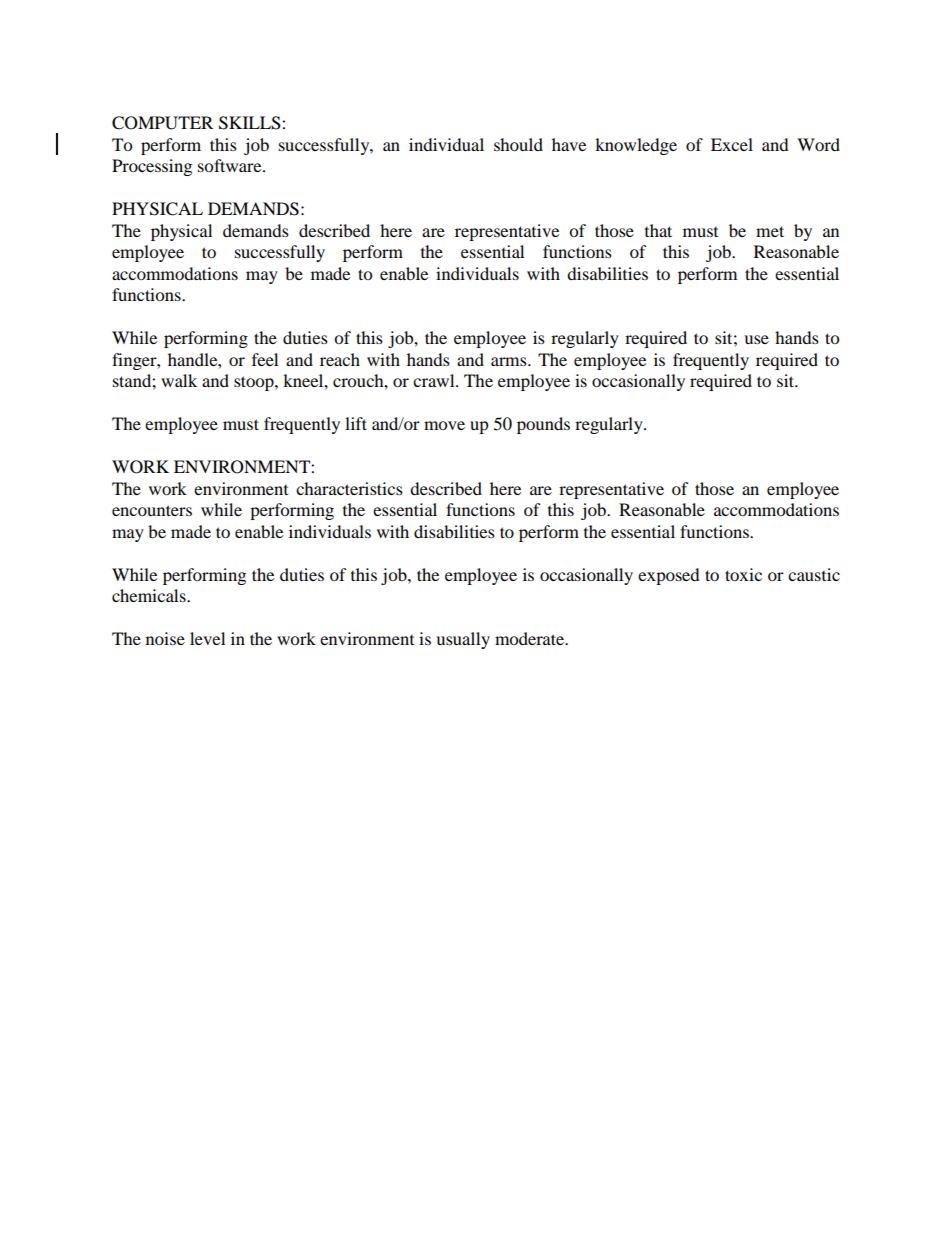 The image size is (952, 1233). Describe the element at coordinates (658, 230) in the screenshot. I see `that` at that location.
